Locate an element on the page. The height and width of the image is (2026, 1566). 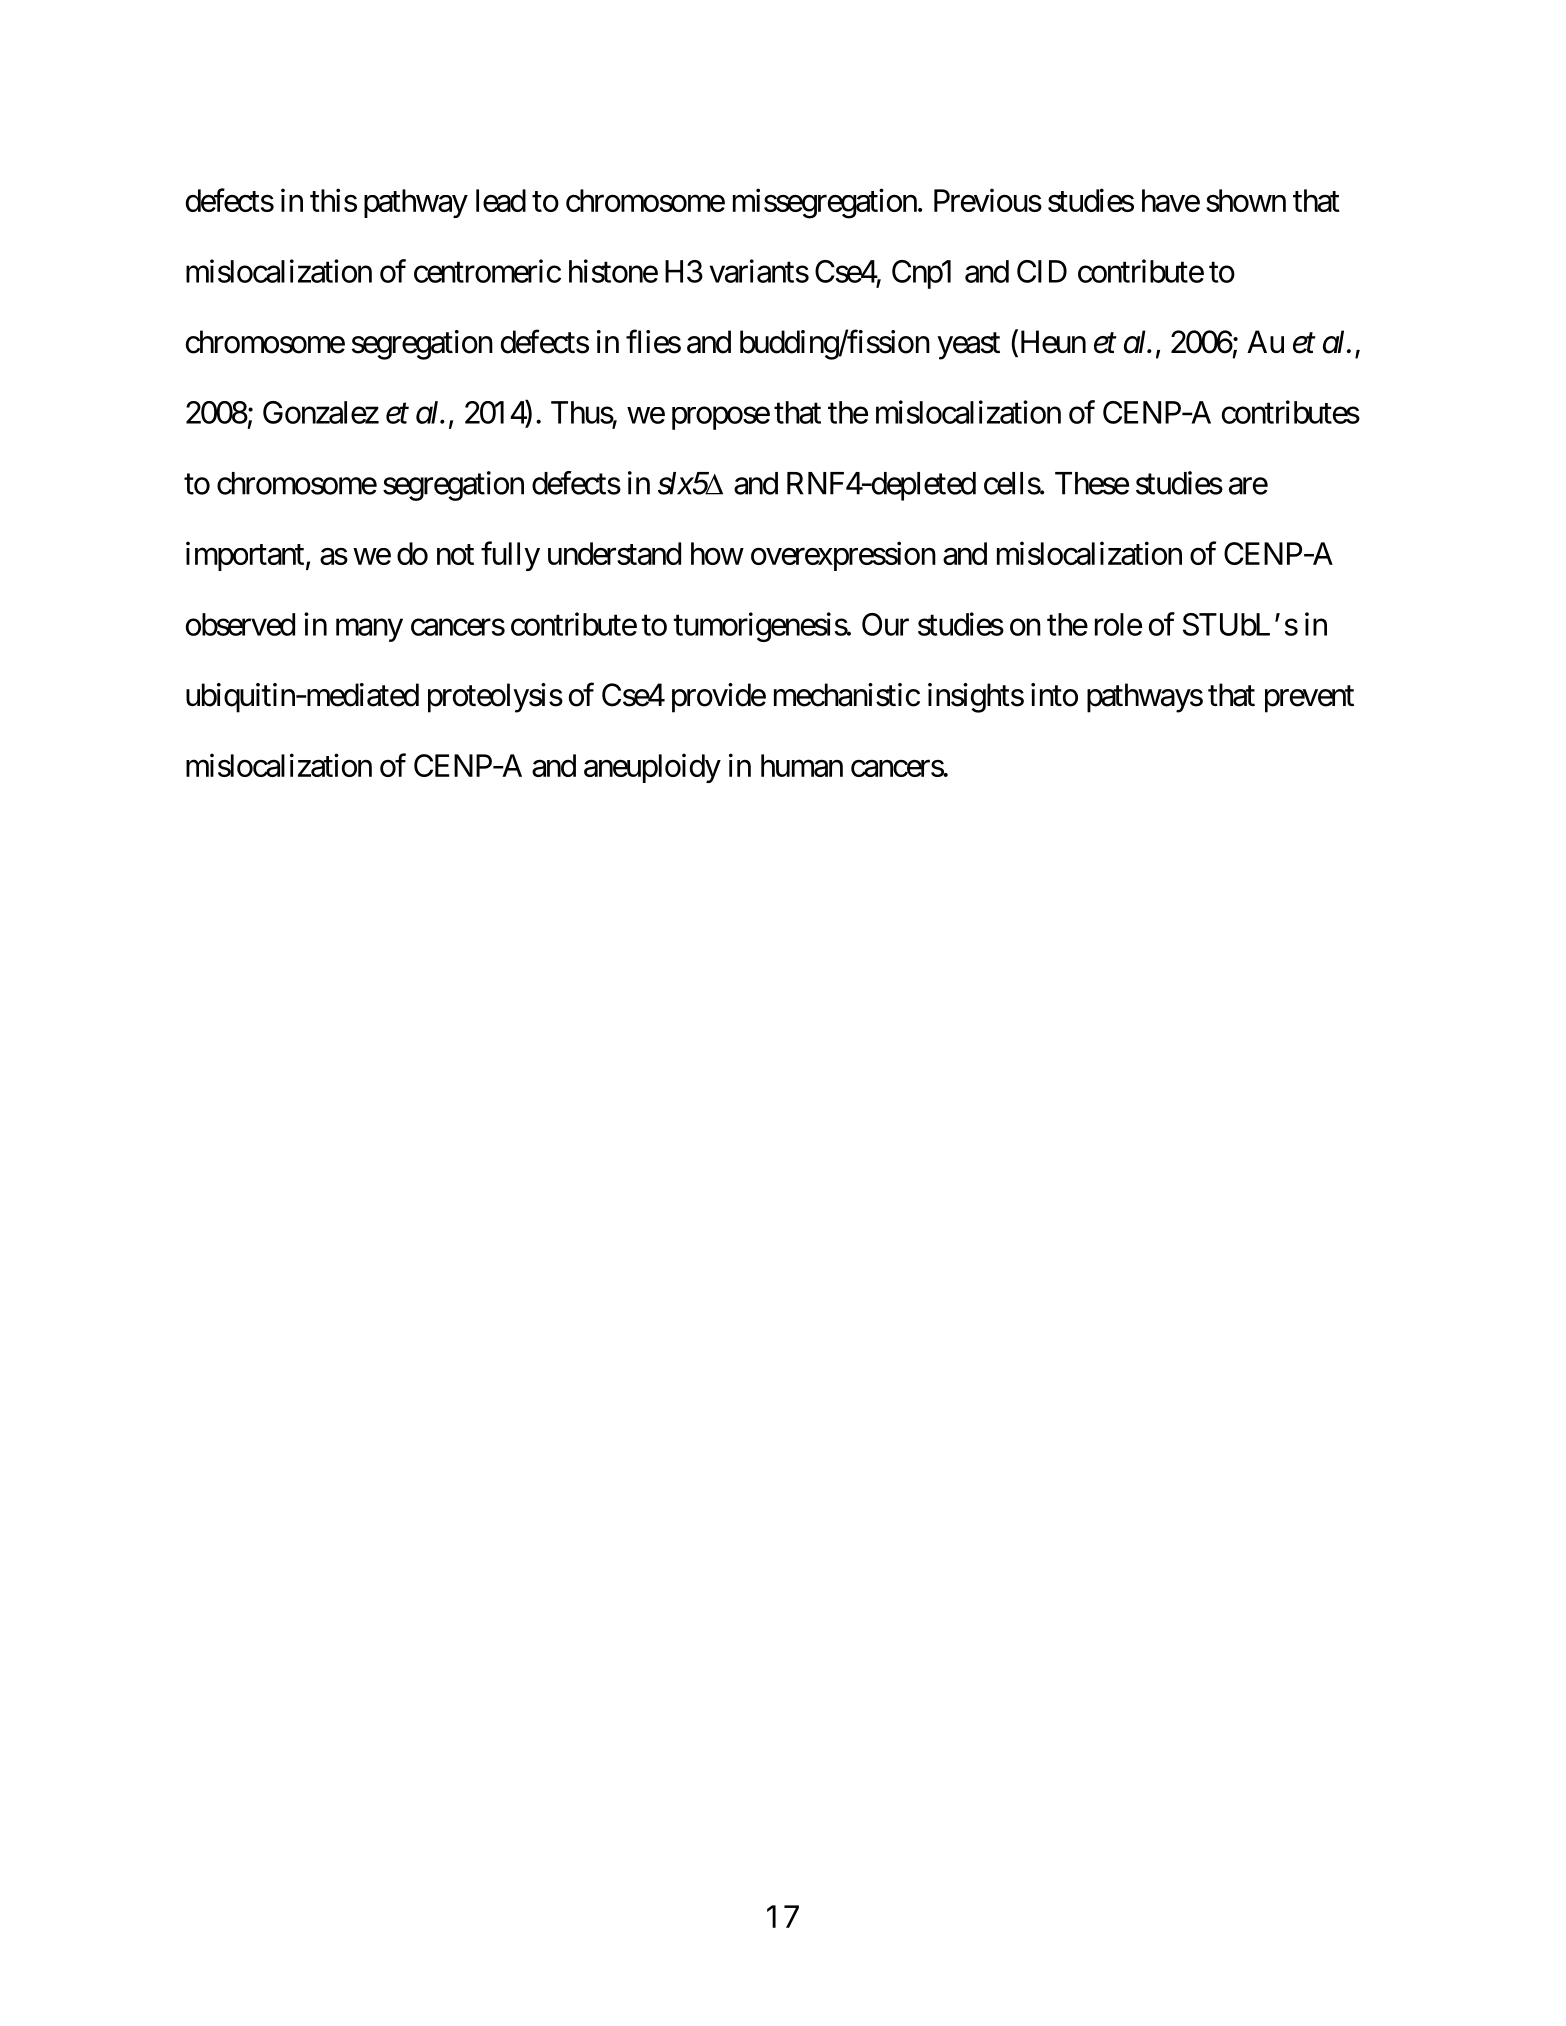
Our is located at coordinates (885, 624).
